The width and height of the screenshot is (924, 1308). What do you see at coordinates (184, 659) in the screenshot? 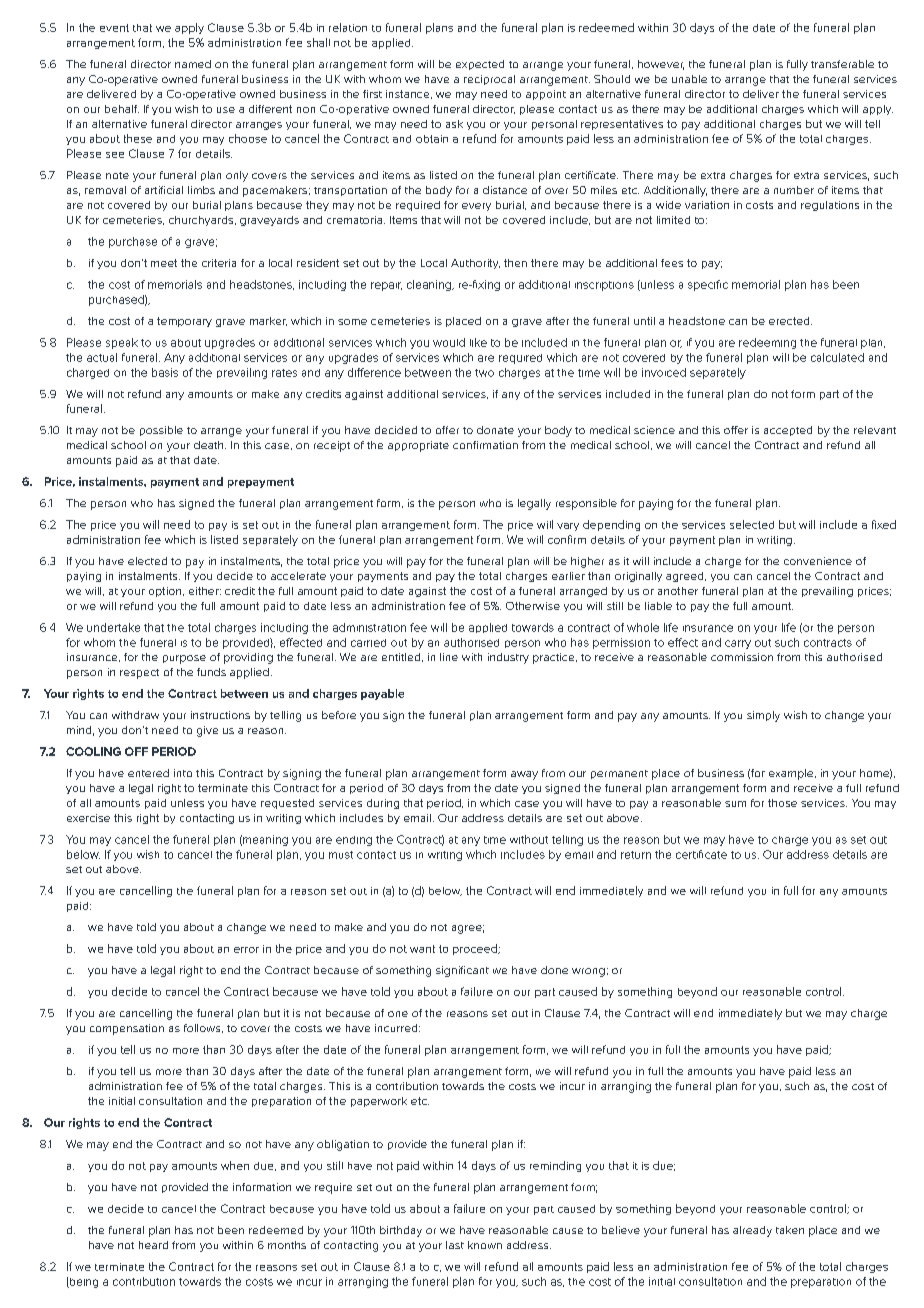
I see `purpose` at bounding box center [184, 659].
